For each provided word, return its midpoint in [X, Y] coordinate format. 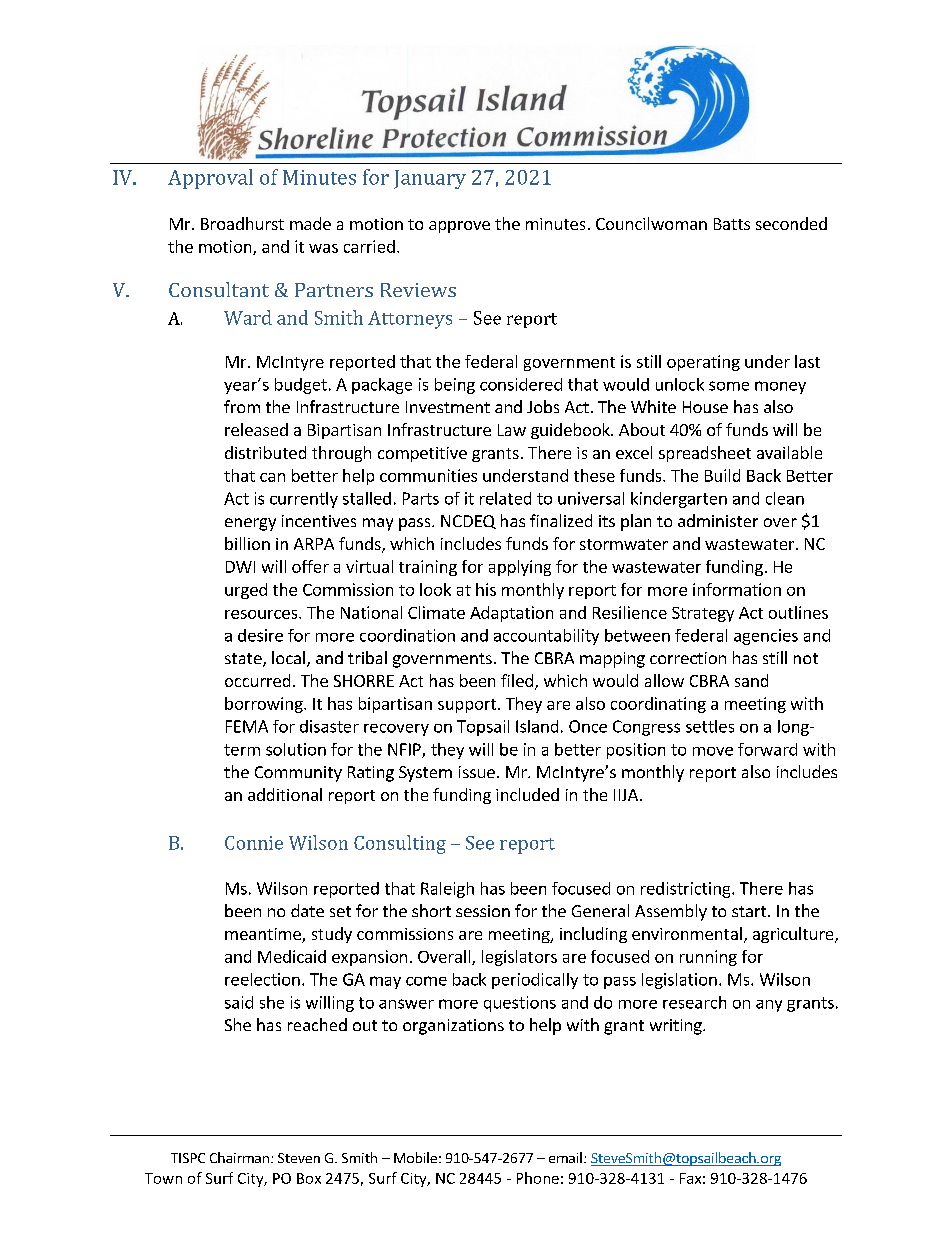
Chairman [239, 1157]
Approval [210, 179]
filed [517, 680]
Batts [732, 224]
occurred [257, 680]
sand [751, 680]
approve [459, 227]
